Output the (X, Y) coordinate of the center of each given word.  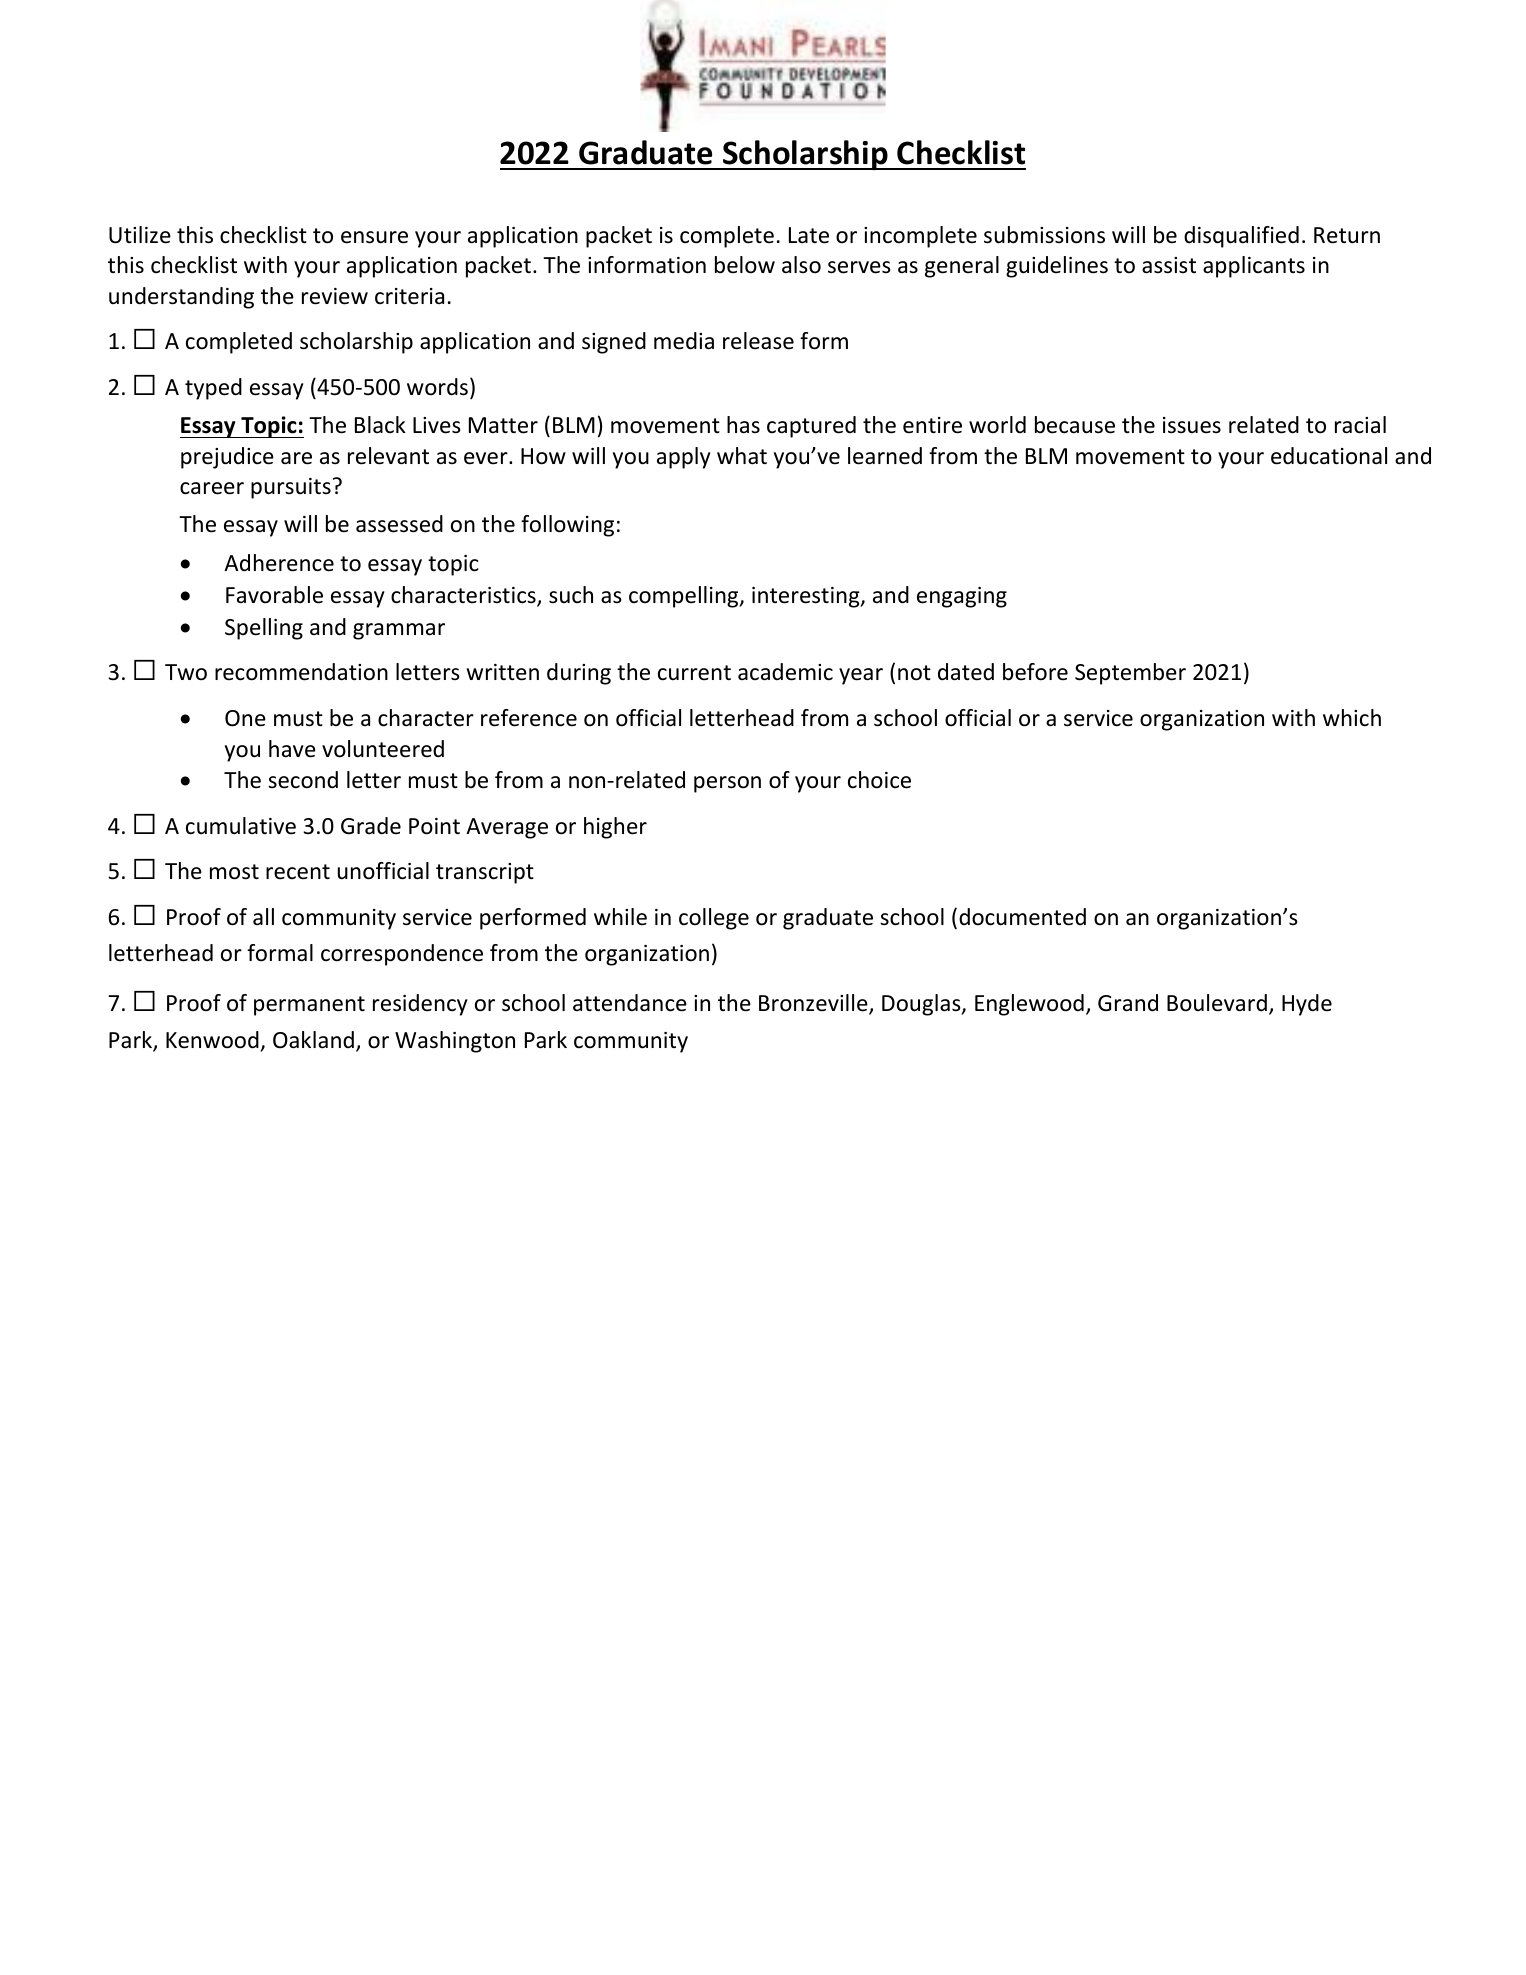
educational (1329, 456)
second (303, 780)
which (1352, 718)
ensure (374, 237)
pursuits (291, 488)
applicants (1254, 267)
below (745, 265)
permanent (309, 1006)
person (727, 784)
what (742, 456)
